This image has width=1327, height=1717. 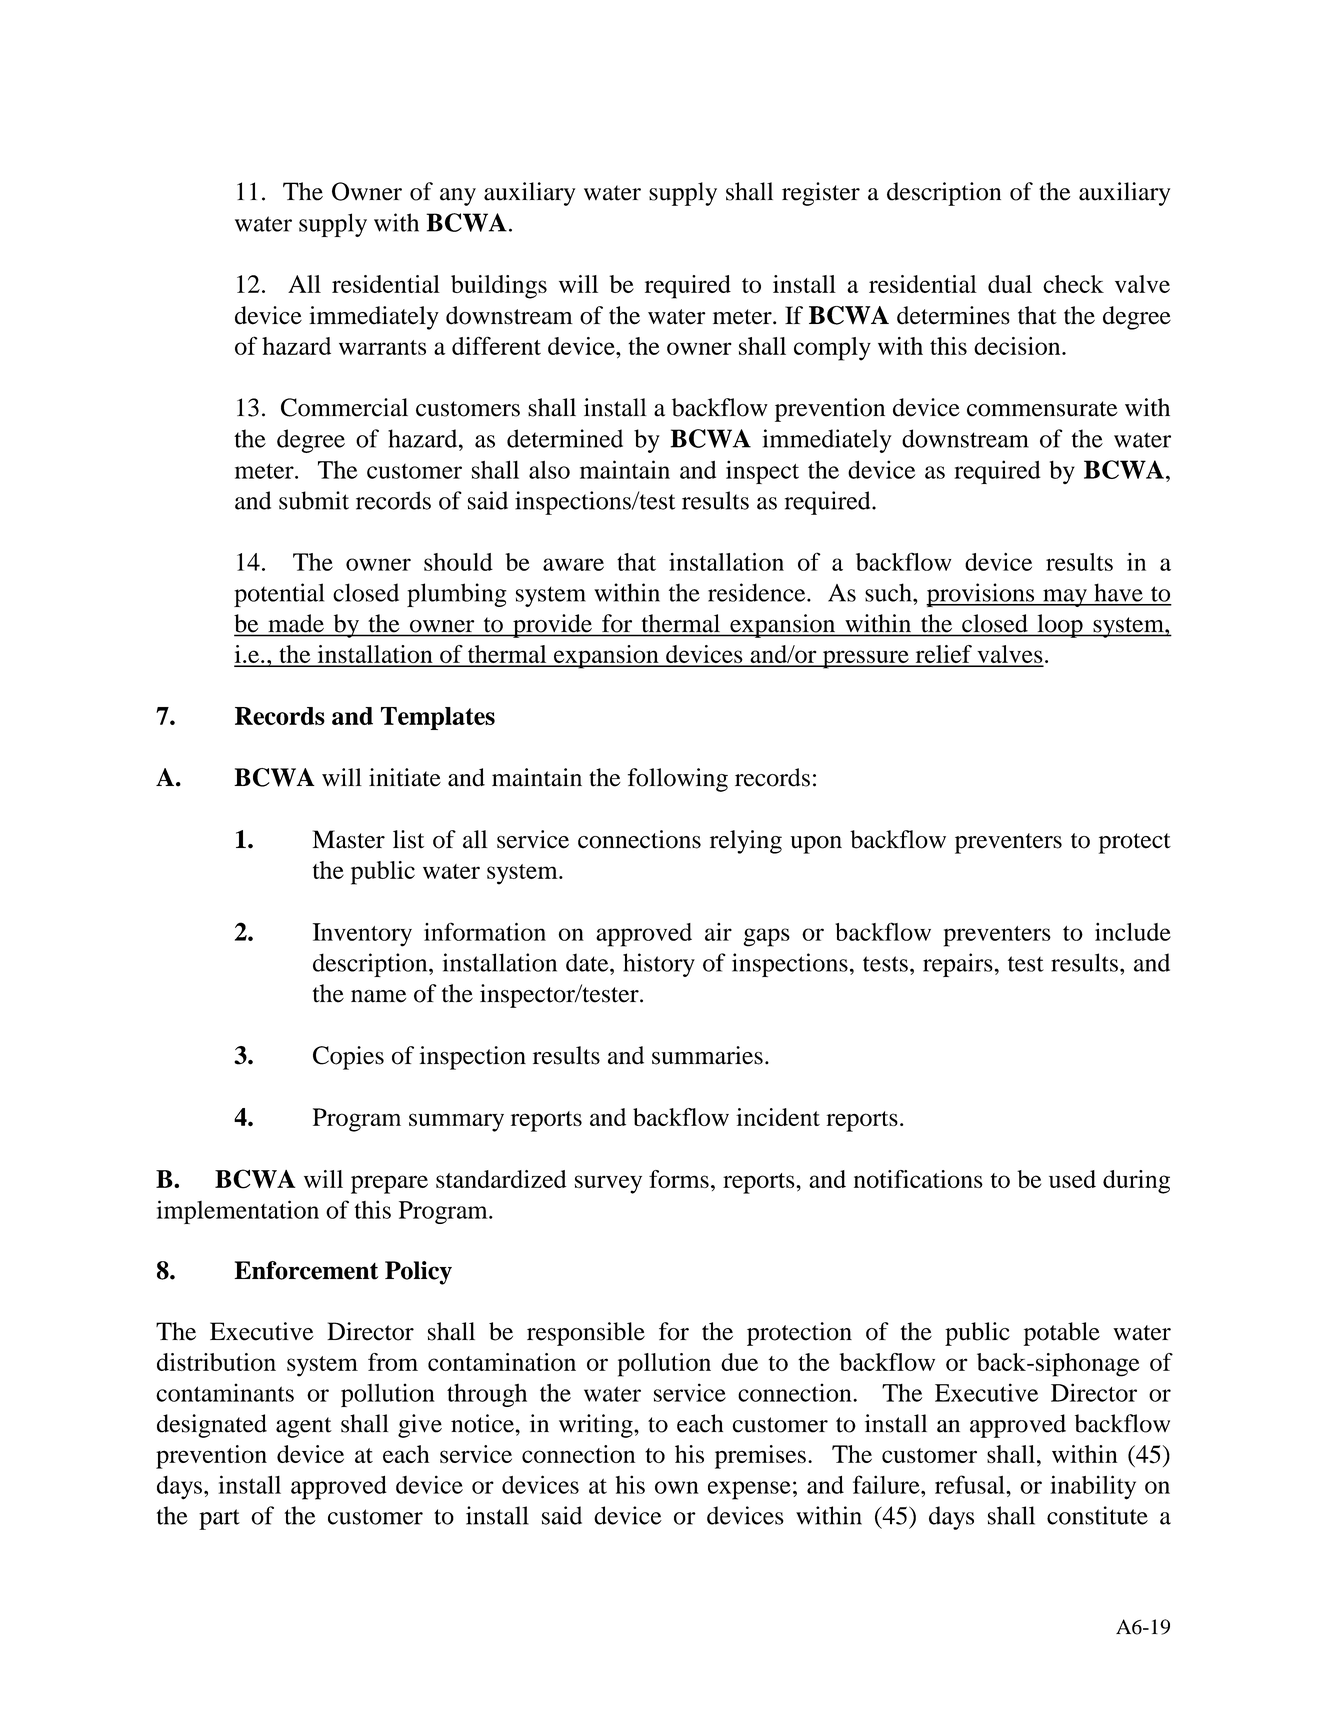 I want to click on relying, so click(x=746, y=842).
